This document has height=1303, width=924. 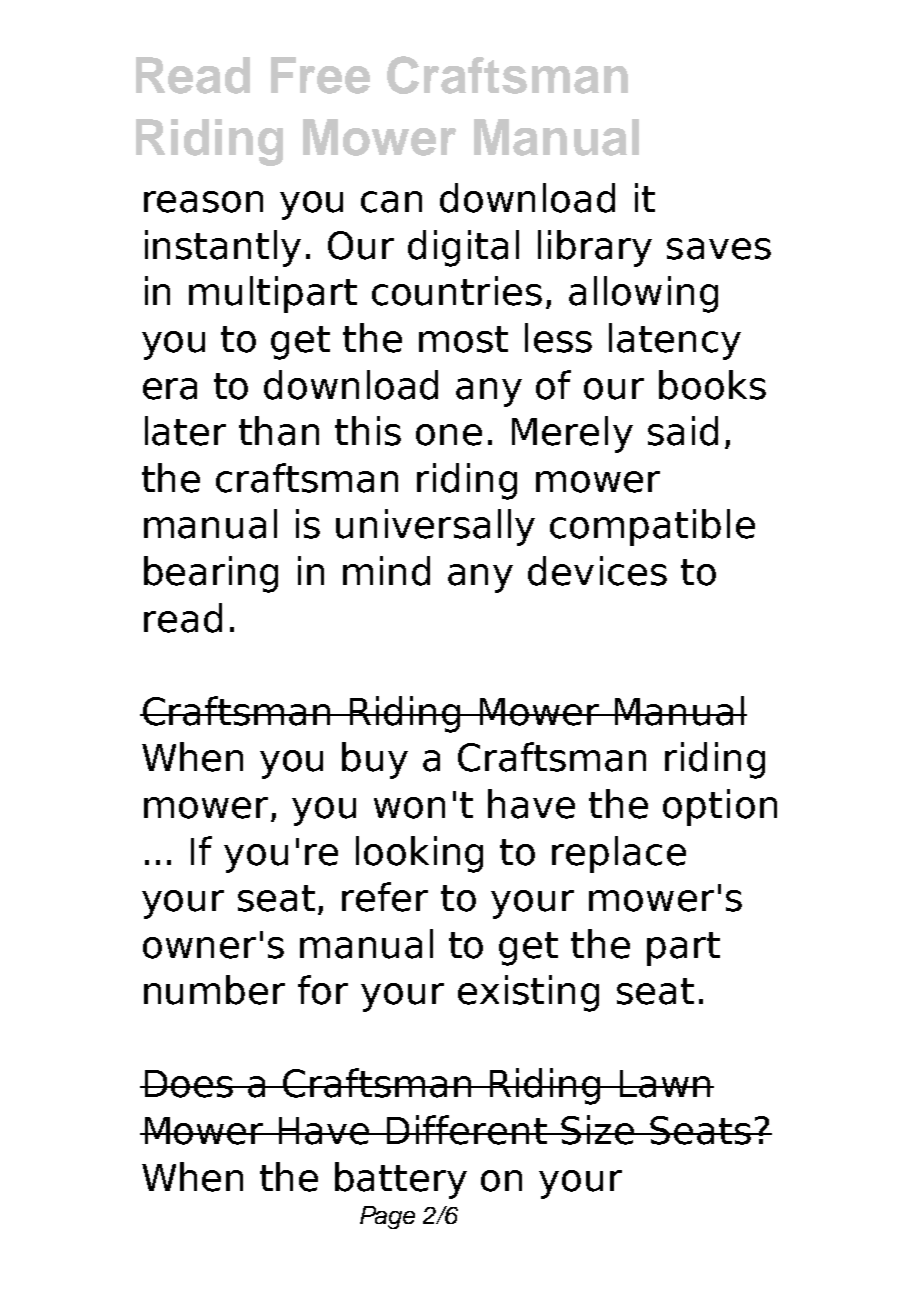 What do you see at coordinates (279, 431) in the document?
I see `than` at bounding box center [279, 431].
